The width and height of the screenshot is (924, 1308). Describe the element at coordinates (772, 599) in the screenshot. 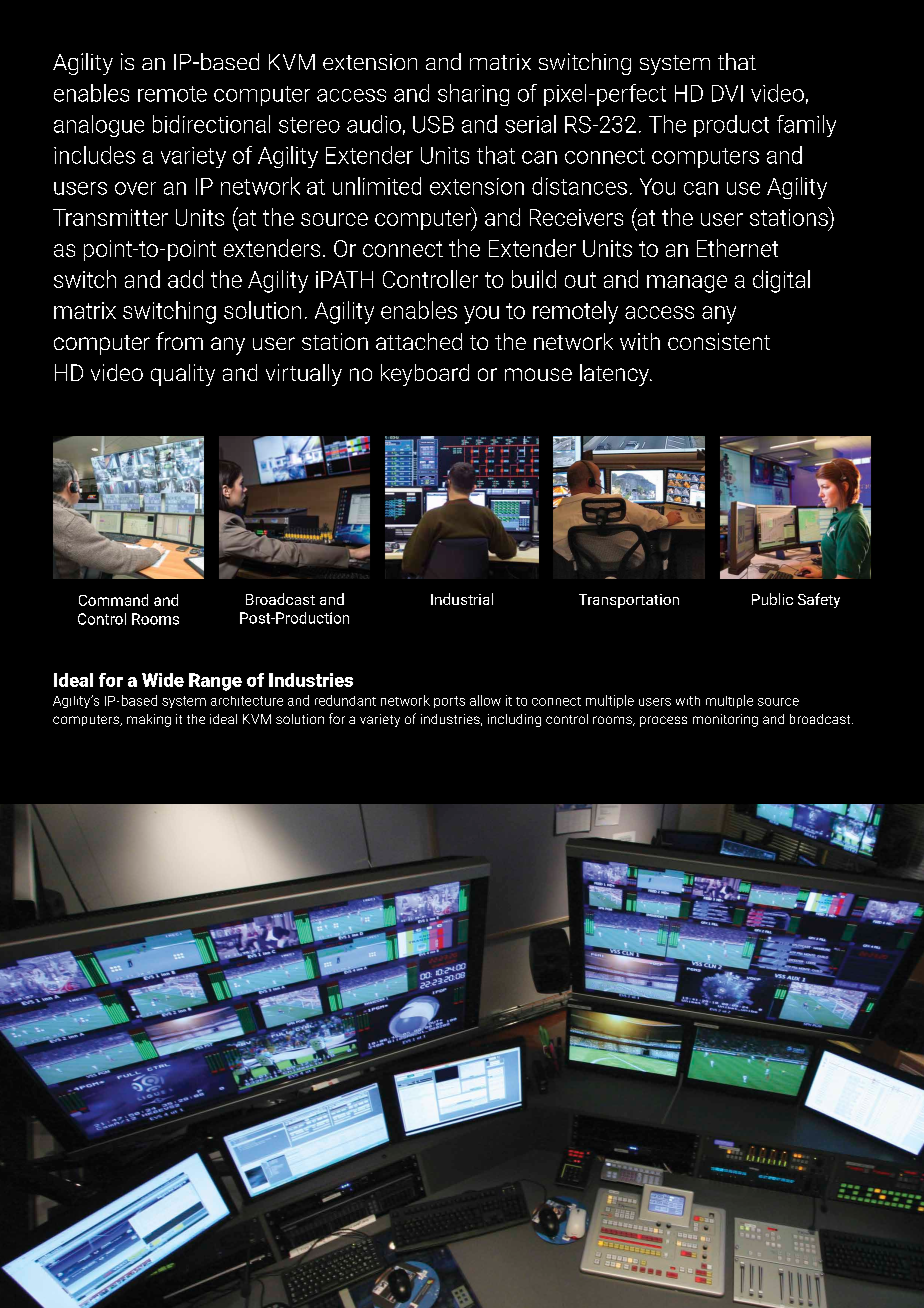

I see `Public` at that location.
